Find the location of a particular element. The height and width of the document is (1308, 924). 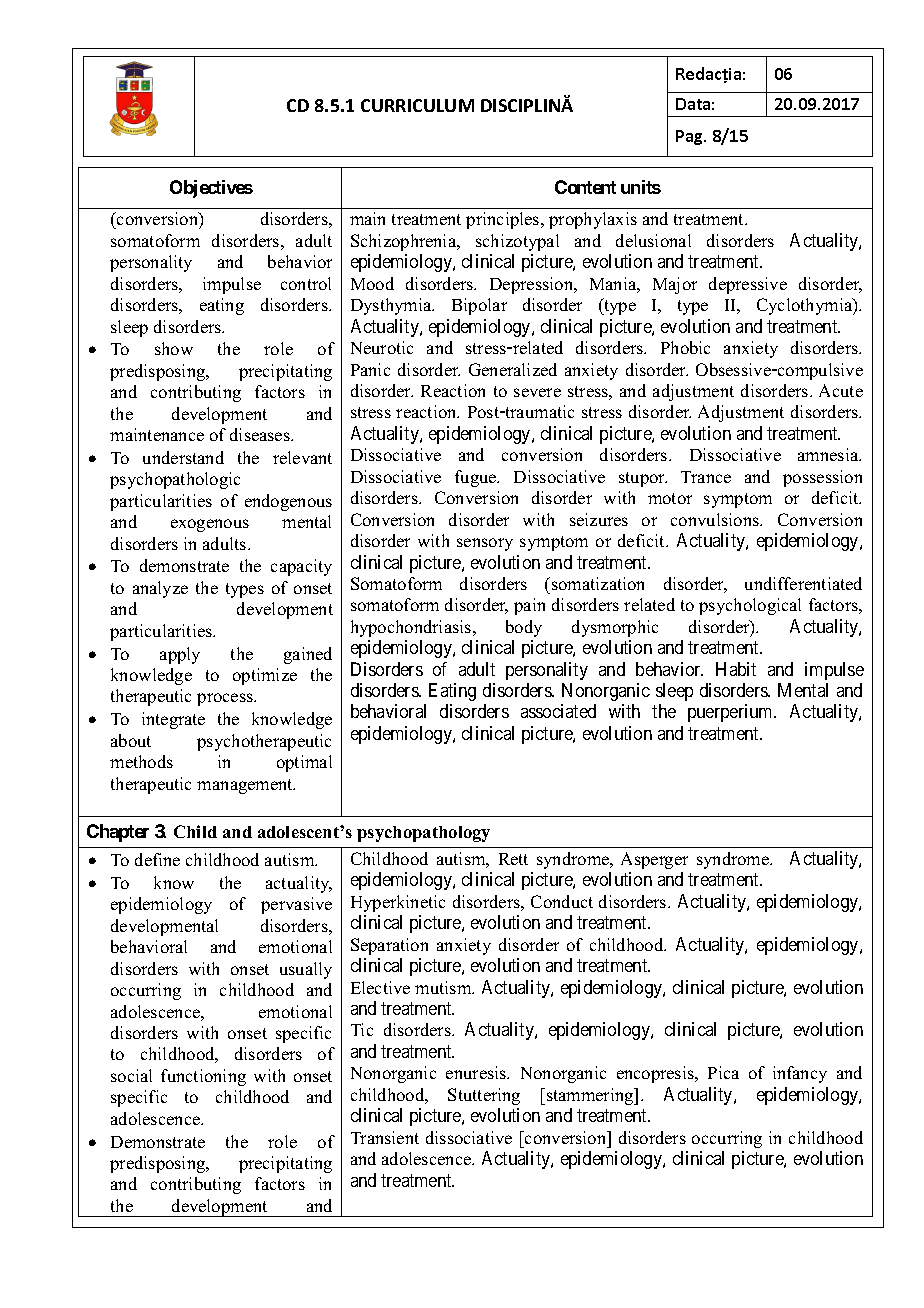

show is located at coordinates (174, 348).
